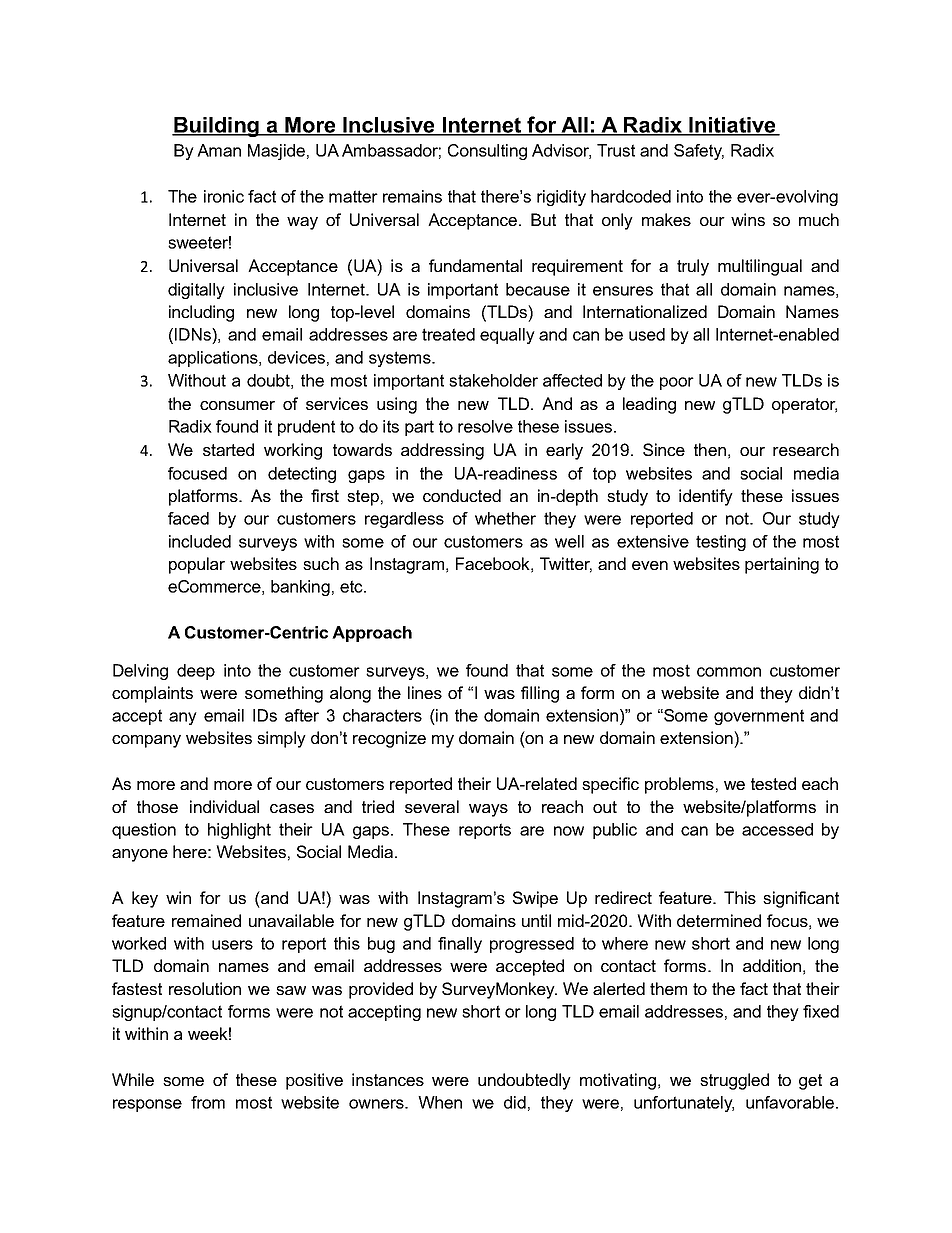 Image resolution: width=952 pixels, height=1233 pixels. I want to click on Safety, so click(699, 152).
